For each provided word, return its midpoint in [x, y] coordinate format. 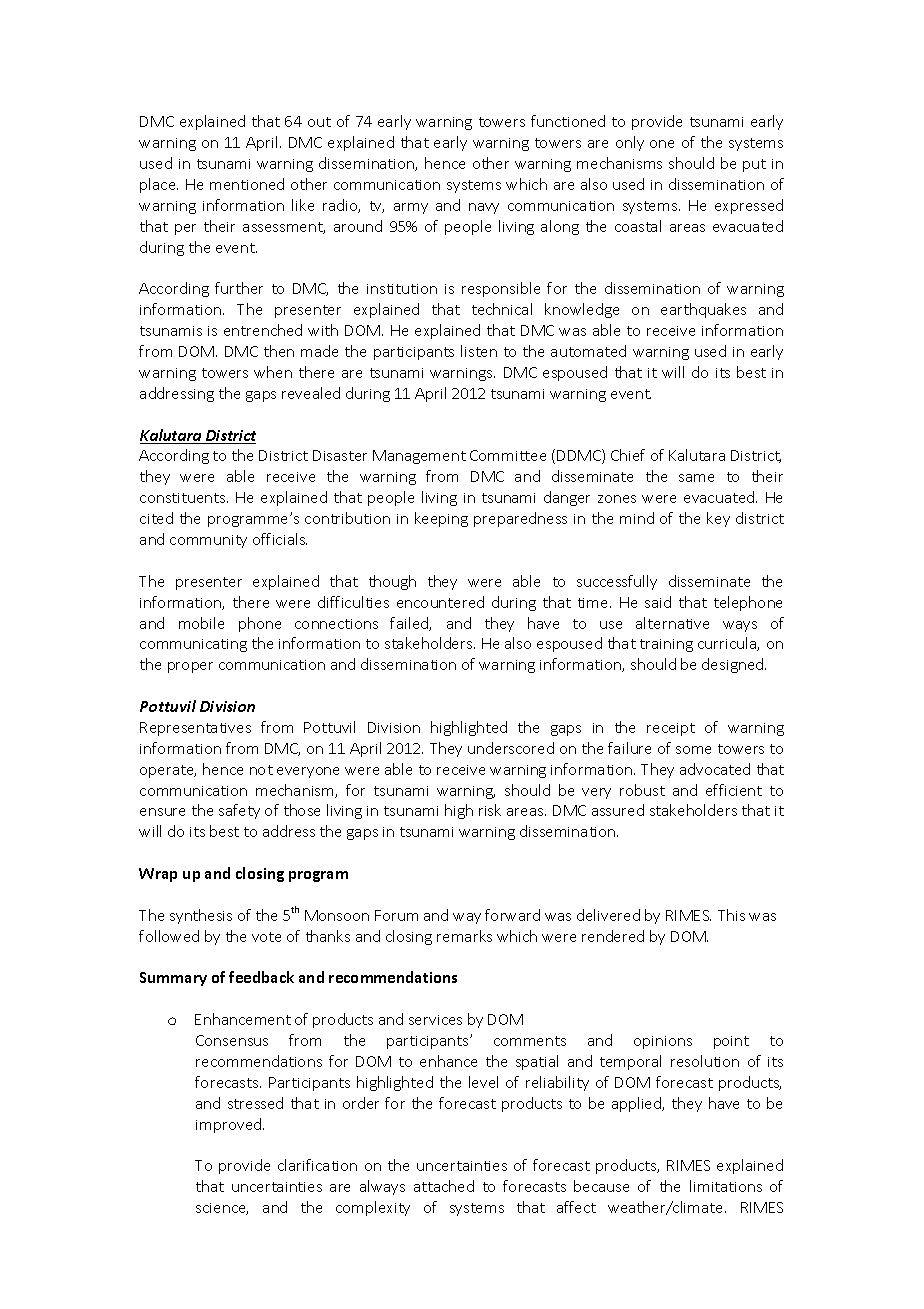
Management [419, 457]
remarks [464, 936]
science [222, 1209]
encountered [440, 602]
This [731, 915]
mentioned [247, 184]
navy [484, 208]
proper [190, 667]
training [666, 645]
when [273, 372]
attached [444, 1186]
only [630, 143]
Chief [628, 455]
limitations [726, 1186]
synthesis [201, 916]
